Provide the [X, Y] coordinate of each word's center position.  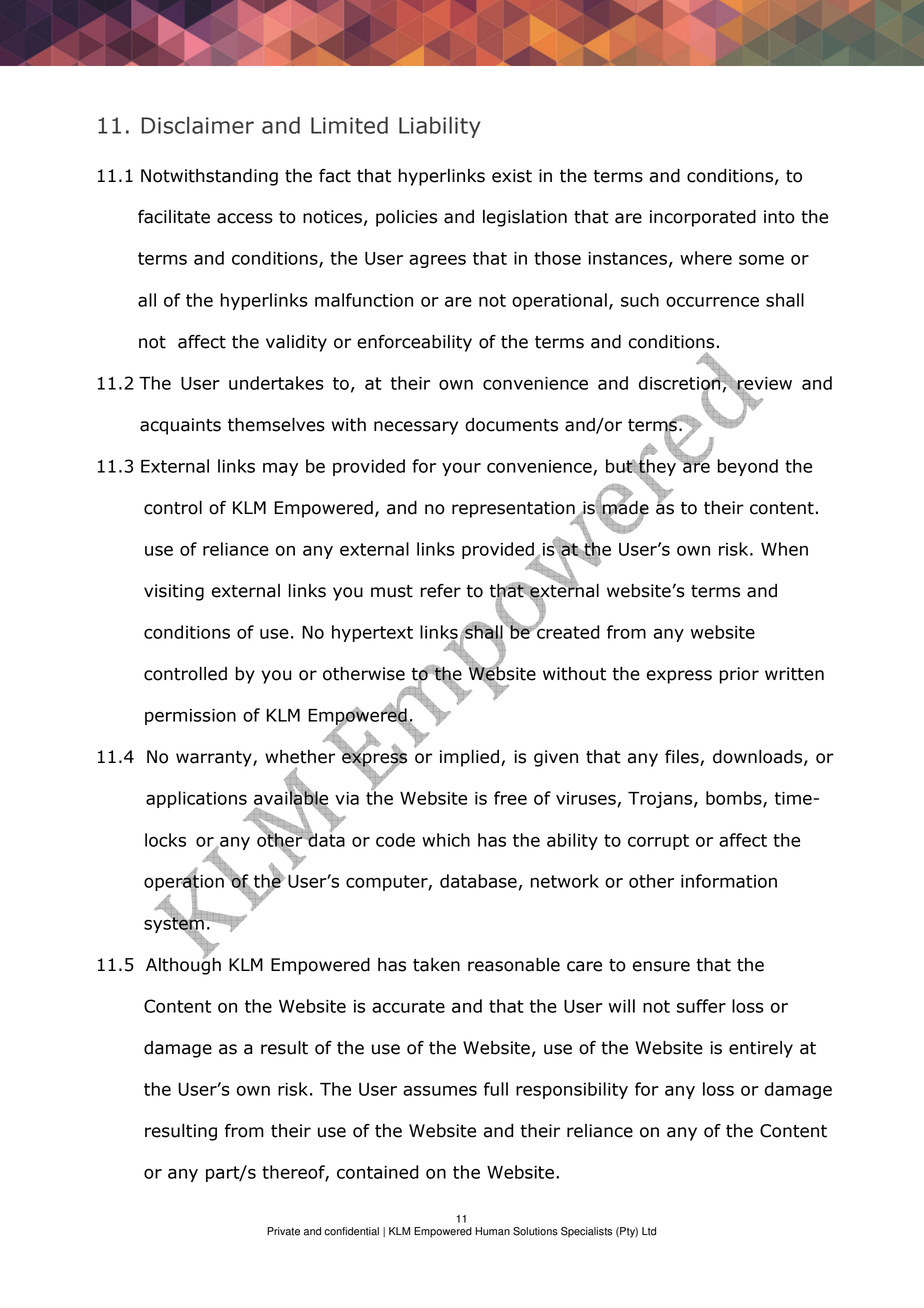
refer [440, 591]
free [510, 798]
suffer [701, 1006]
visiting [174, 592]
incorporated [703, 218]
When [784, 549]
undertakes [276, 383]
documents [511, 425]
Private [283, 1231]
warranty [215, 759]
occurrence [712, 301]
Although [183, 965]
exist [512, 176]
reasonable [514, 964]
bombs [735, 799]
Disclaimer [197, 125]
